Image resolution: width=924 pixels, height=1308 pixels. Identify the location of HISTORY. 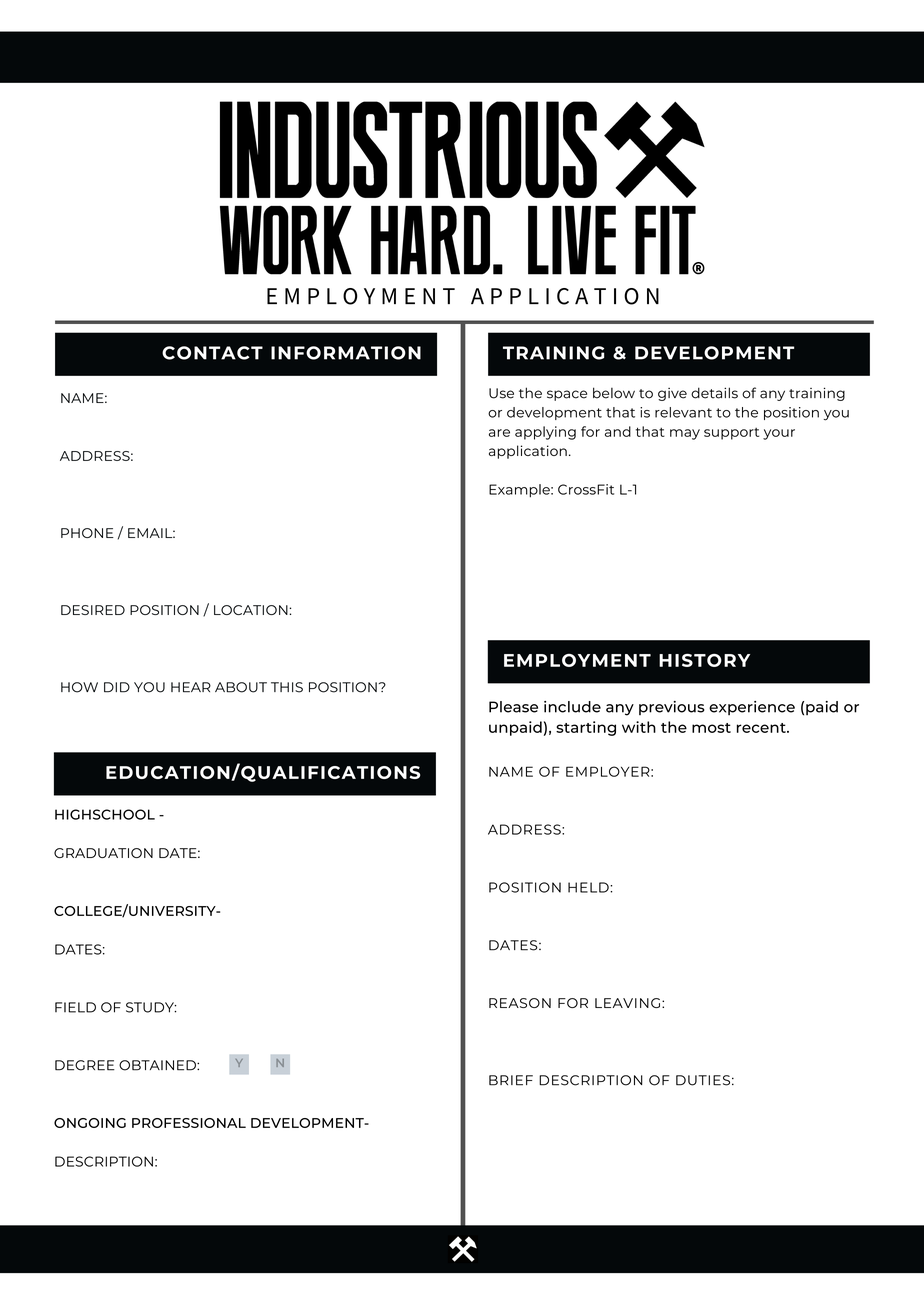
(704, 660).
